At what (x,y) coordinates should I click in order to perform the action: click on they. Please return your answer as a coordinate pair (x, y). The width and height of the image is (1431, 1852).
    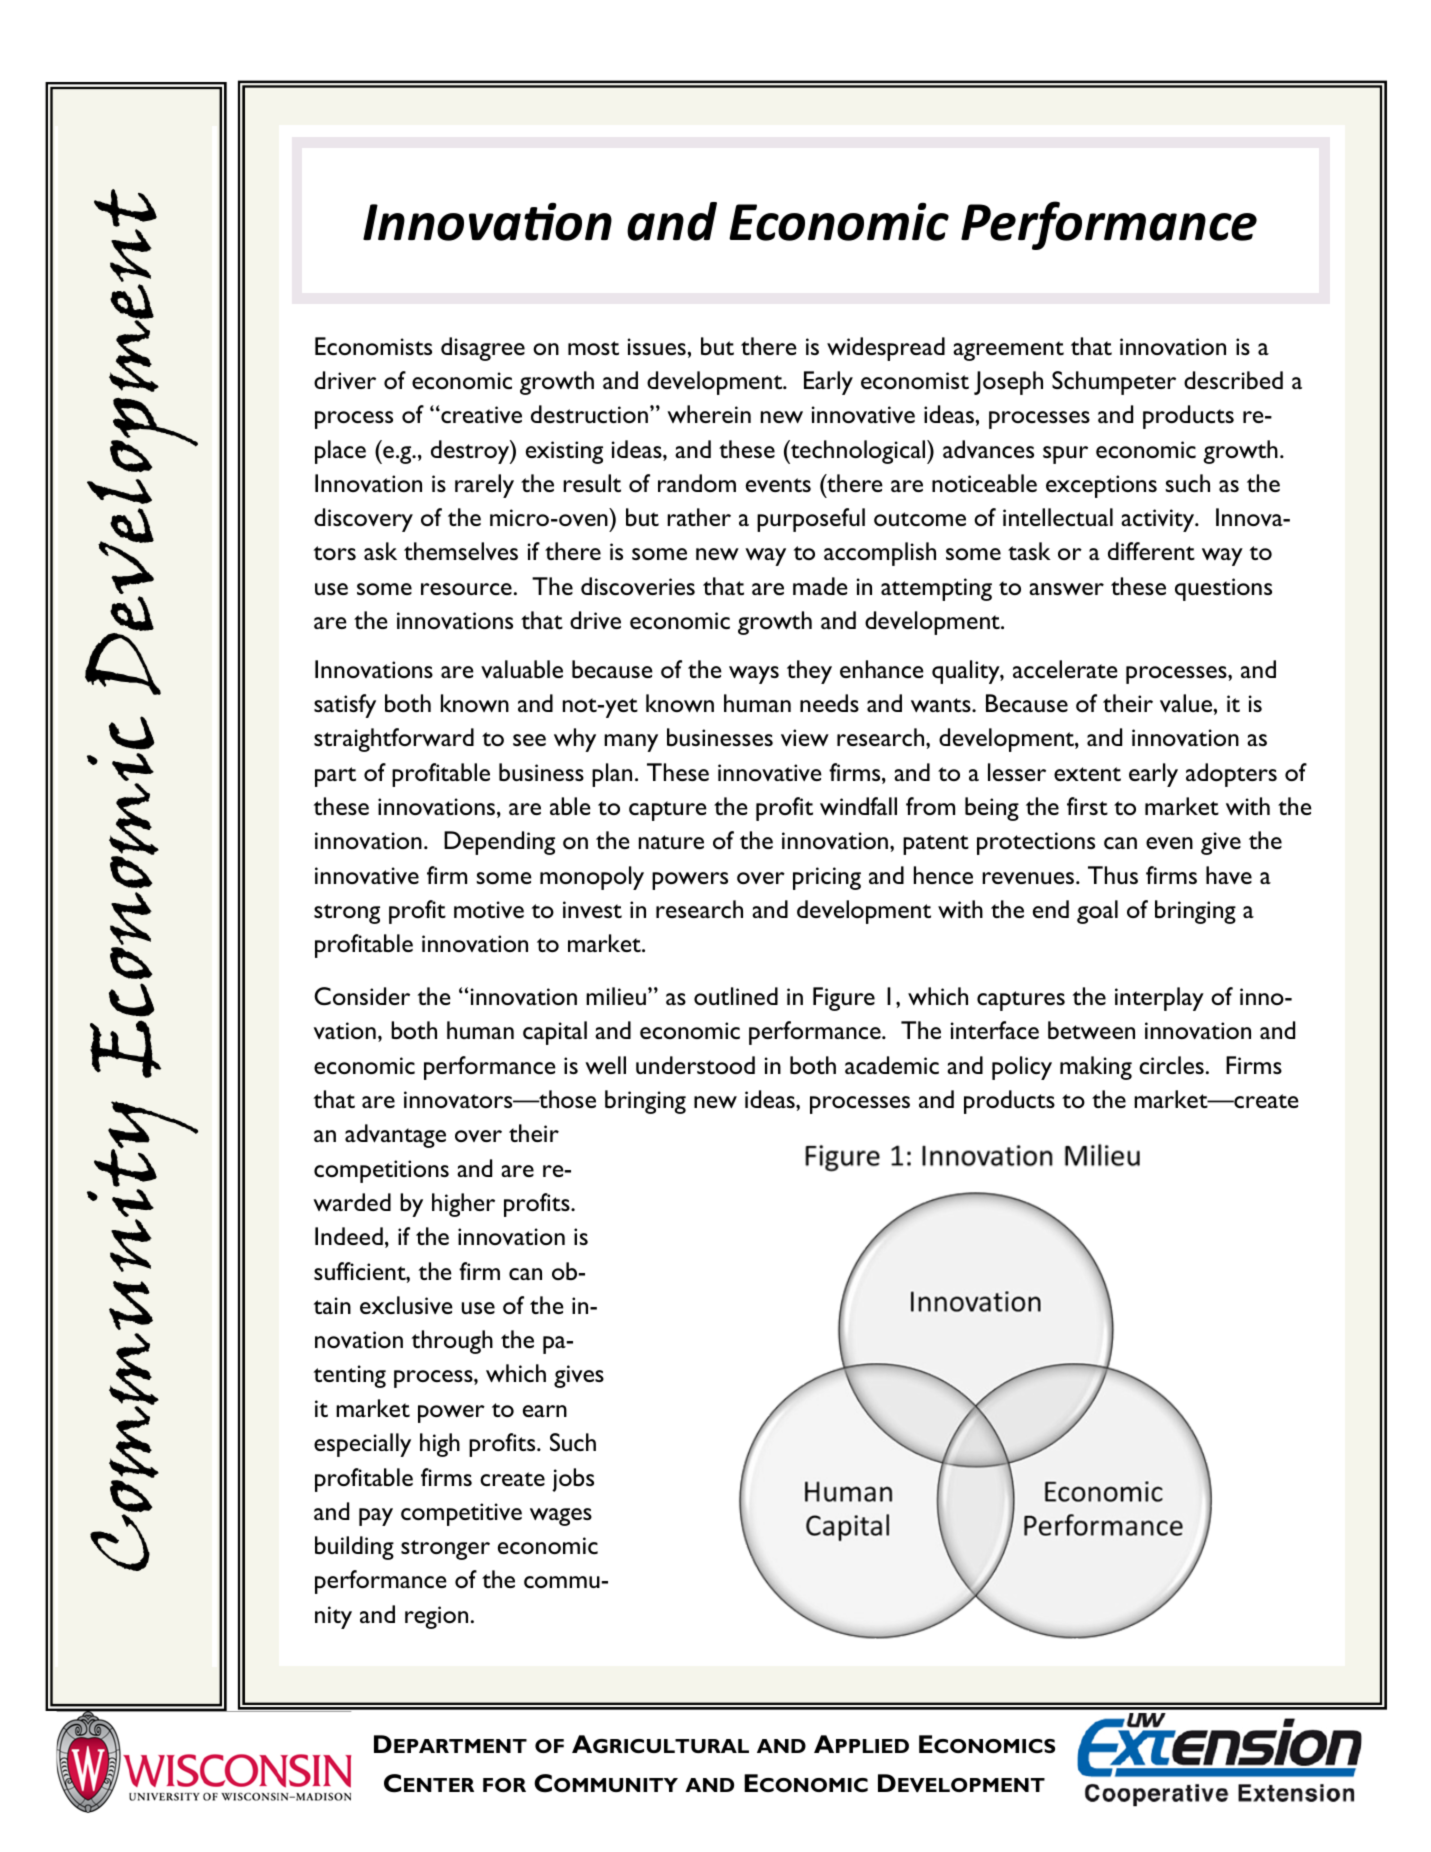
    Looking at the image, I should click on (809, 672).
